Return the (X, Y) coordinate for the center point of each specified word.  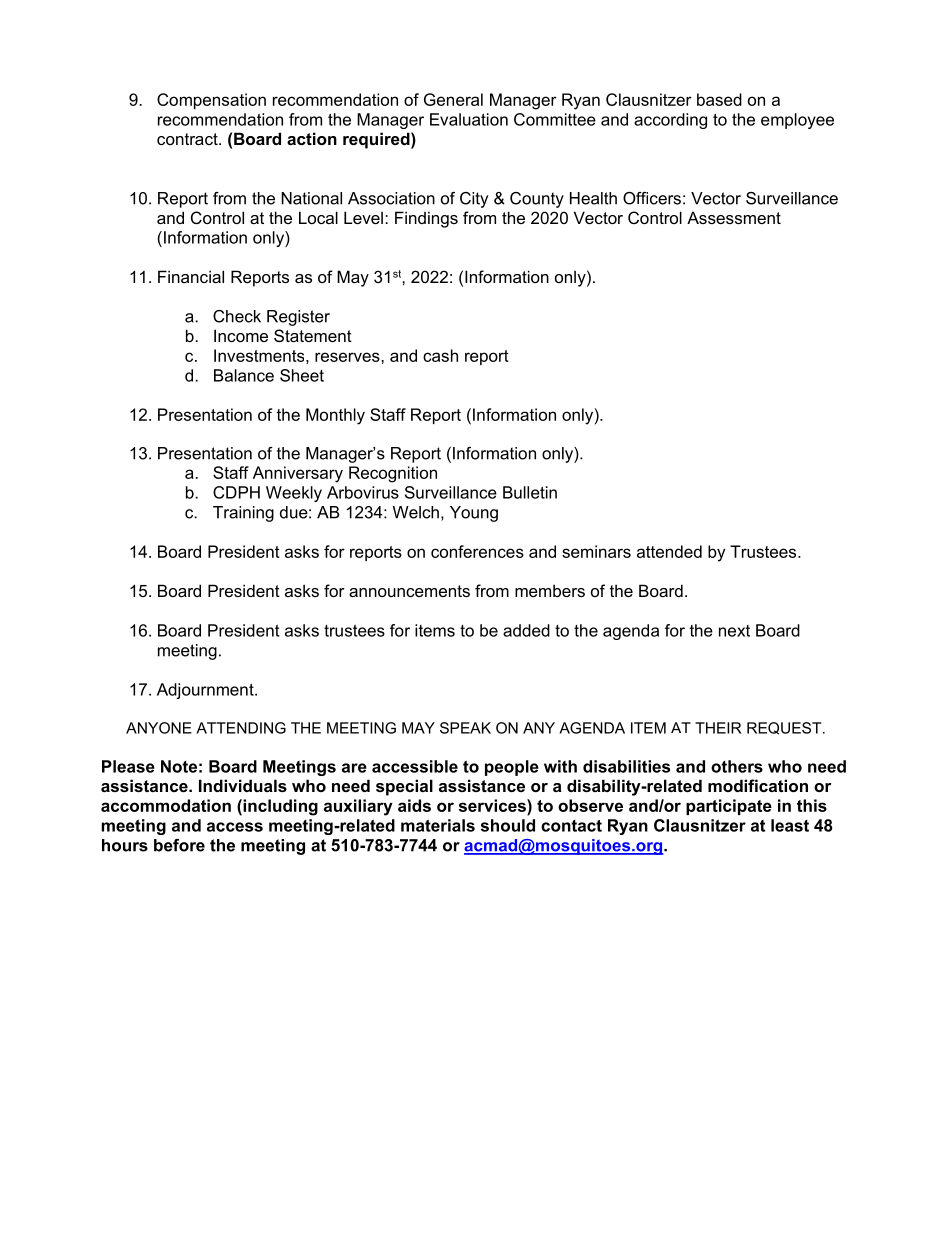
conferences (477, 551)
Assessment (734, 217)
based (719, 99)
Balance (244, 375)
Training (243, 514)
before (179, 845)
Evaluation (469, 119)
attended (669, 551)
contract (188, 139)
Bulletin (530, 492)
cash (440, 355)
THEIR (718, 728)
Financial (191, 276)
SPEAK (465, 728)
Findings (426, 219)
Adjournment (206, 691)
